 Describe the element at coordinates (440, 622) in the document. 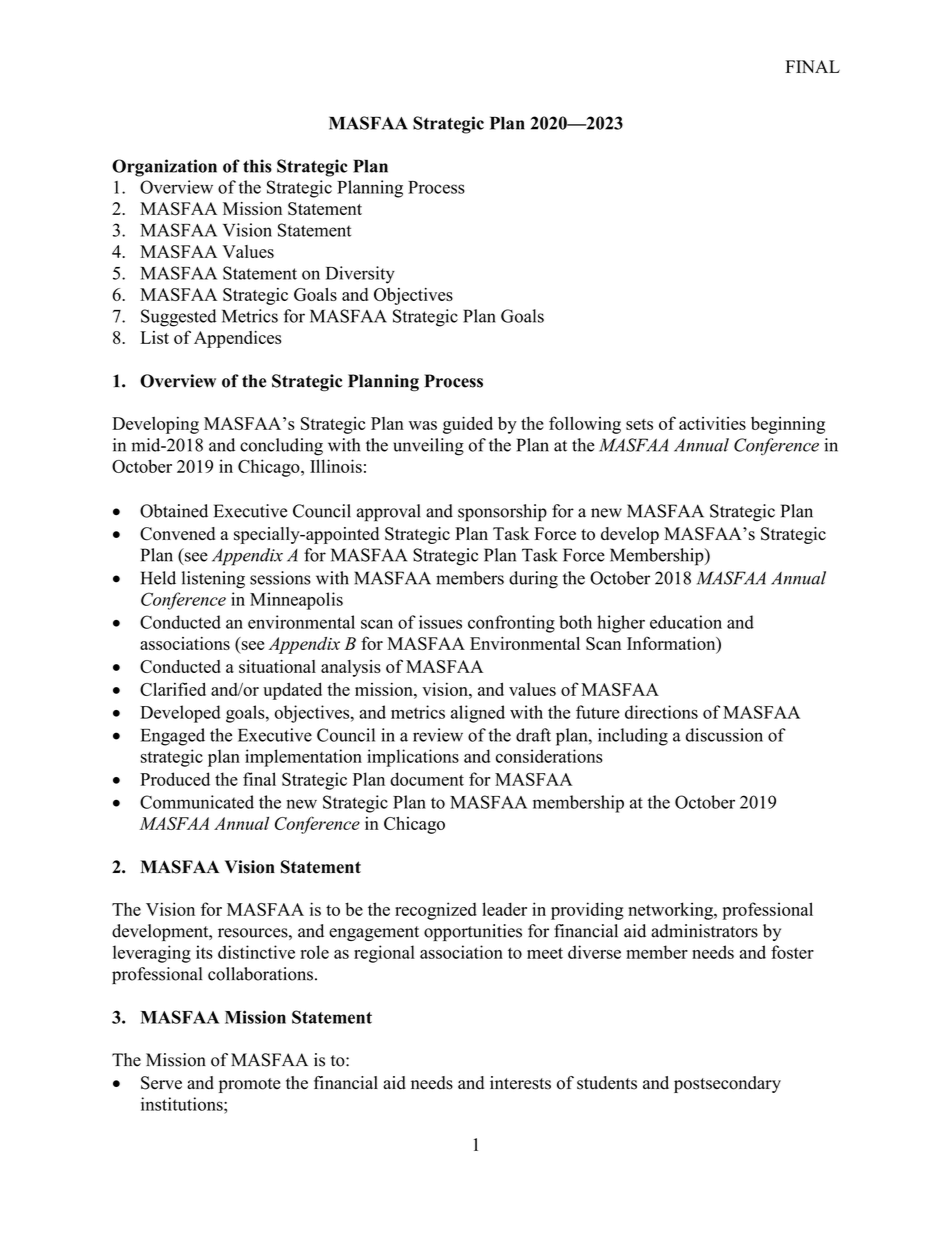

I see `issues` at that location.
